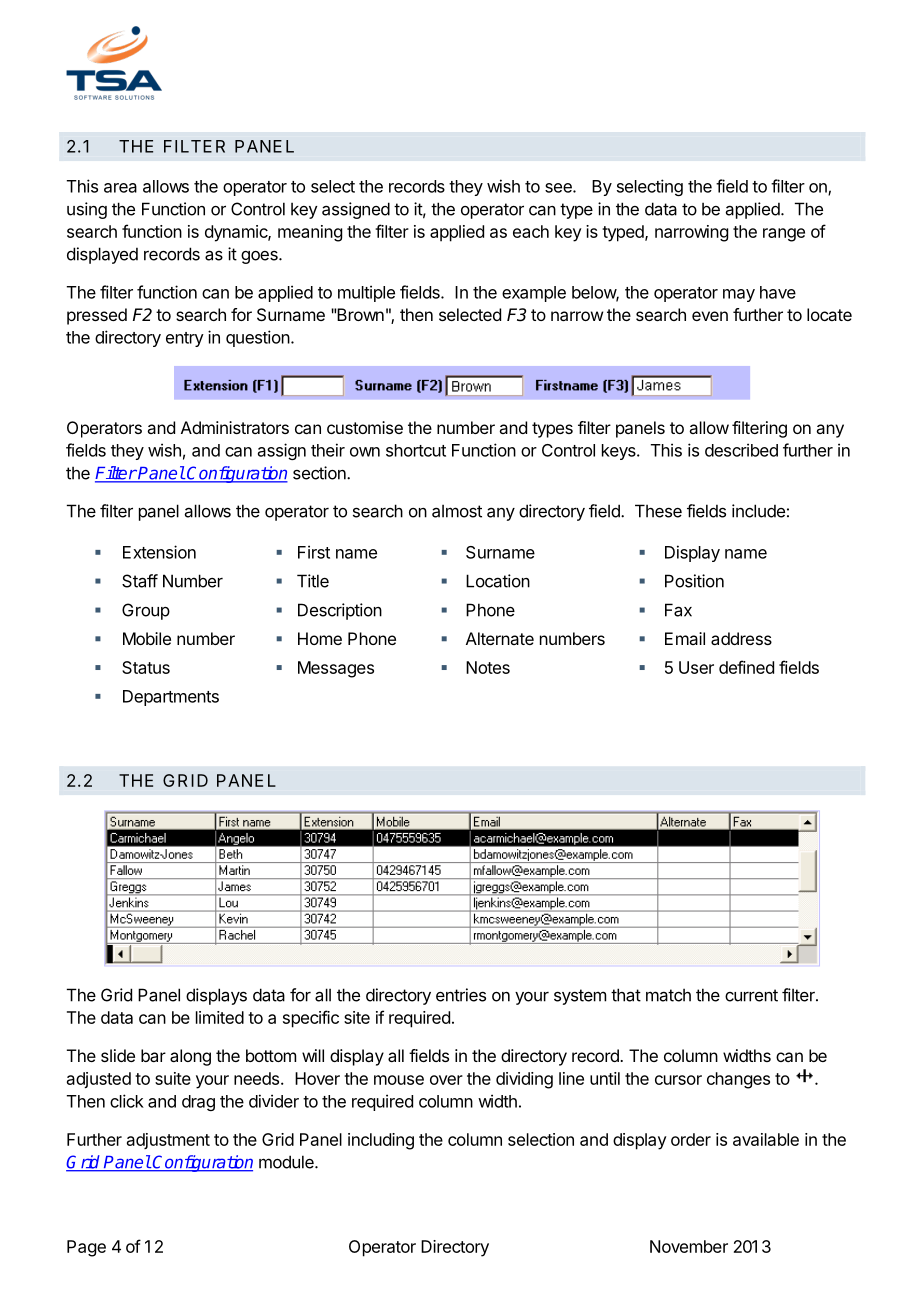 This document has width=924, height=1308. Describe the element at coordinates (746, 667) in the document. I see `defined` at that location.
